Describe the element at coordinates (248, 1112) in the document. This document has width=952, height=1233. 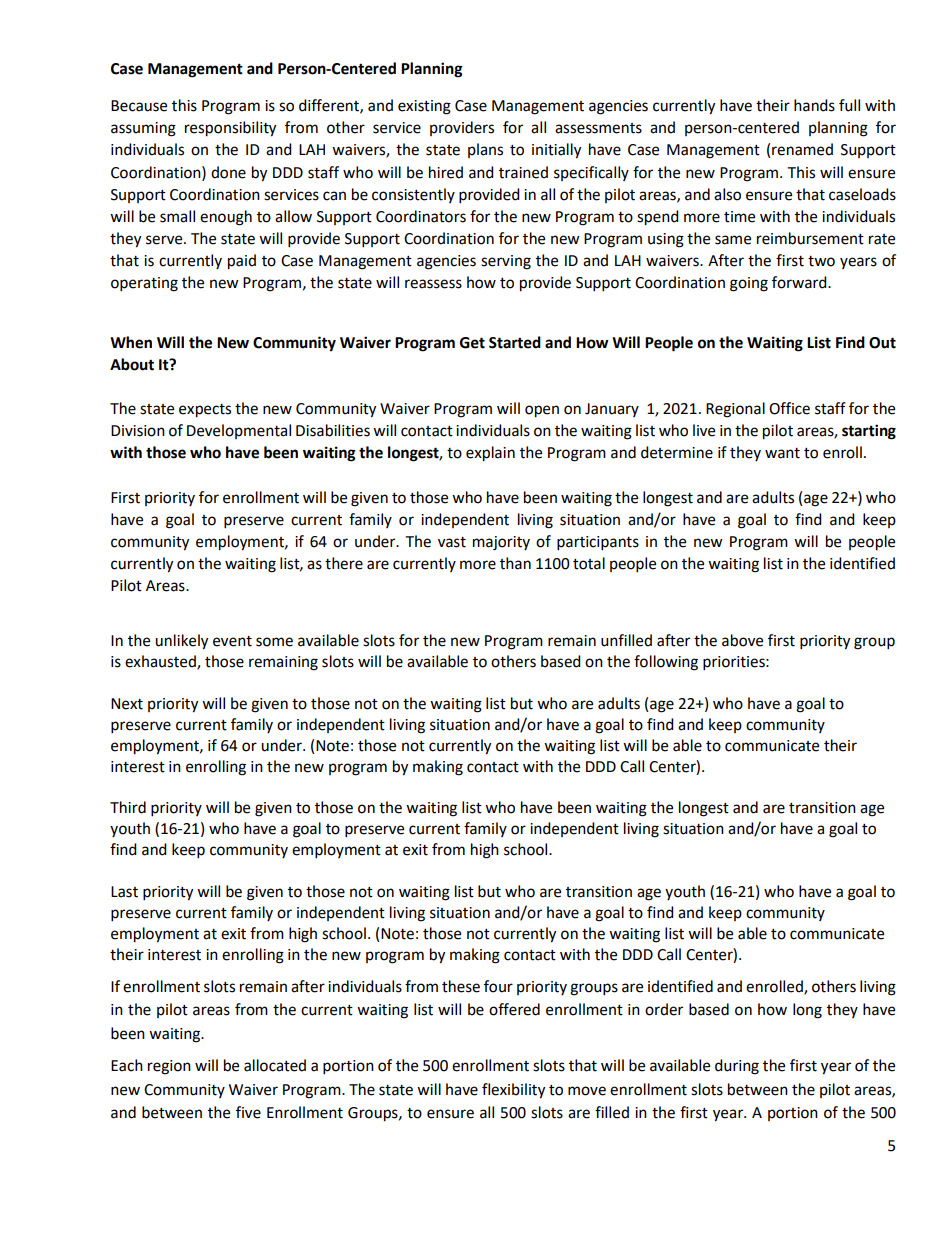
I see `five` at that location.
